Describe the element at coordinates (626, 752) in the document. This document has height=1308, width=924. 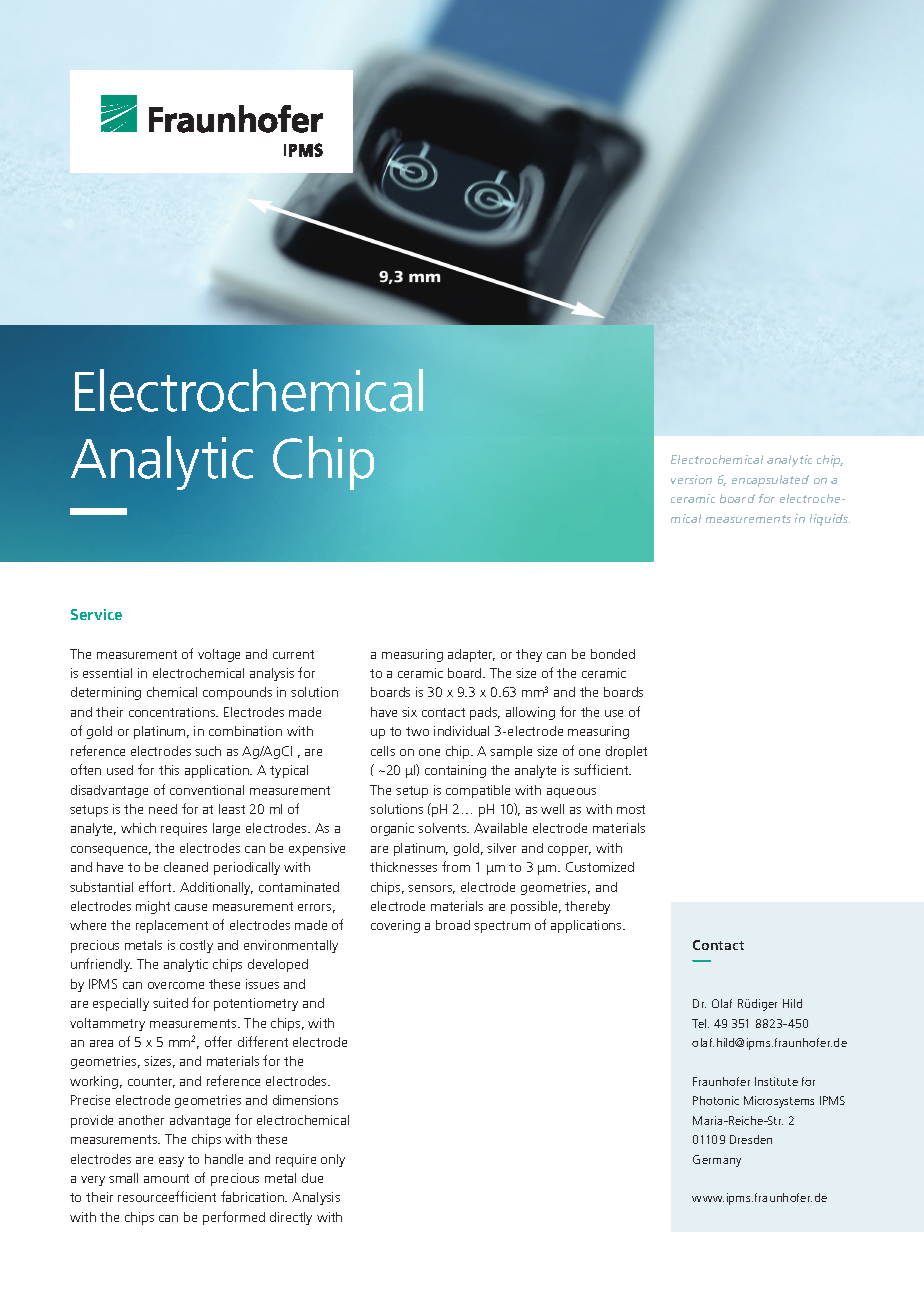
I see `droplet` at that location.
